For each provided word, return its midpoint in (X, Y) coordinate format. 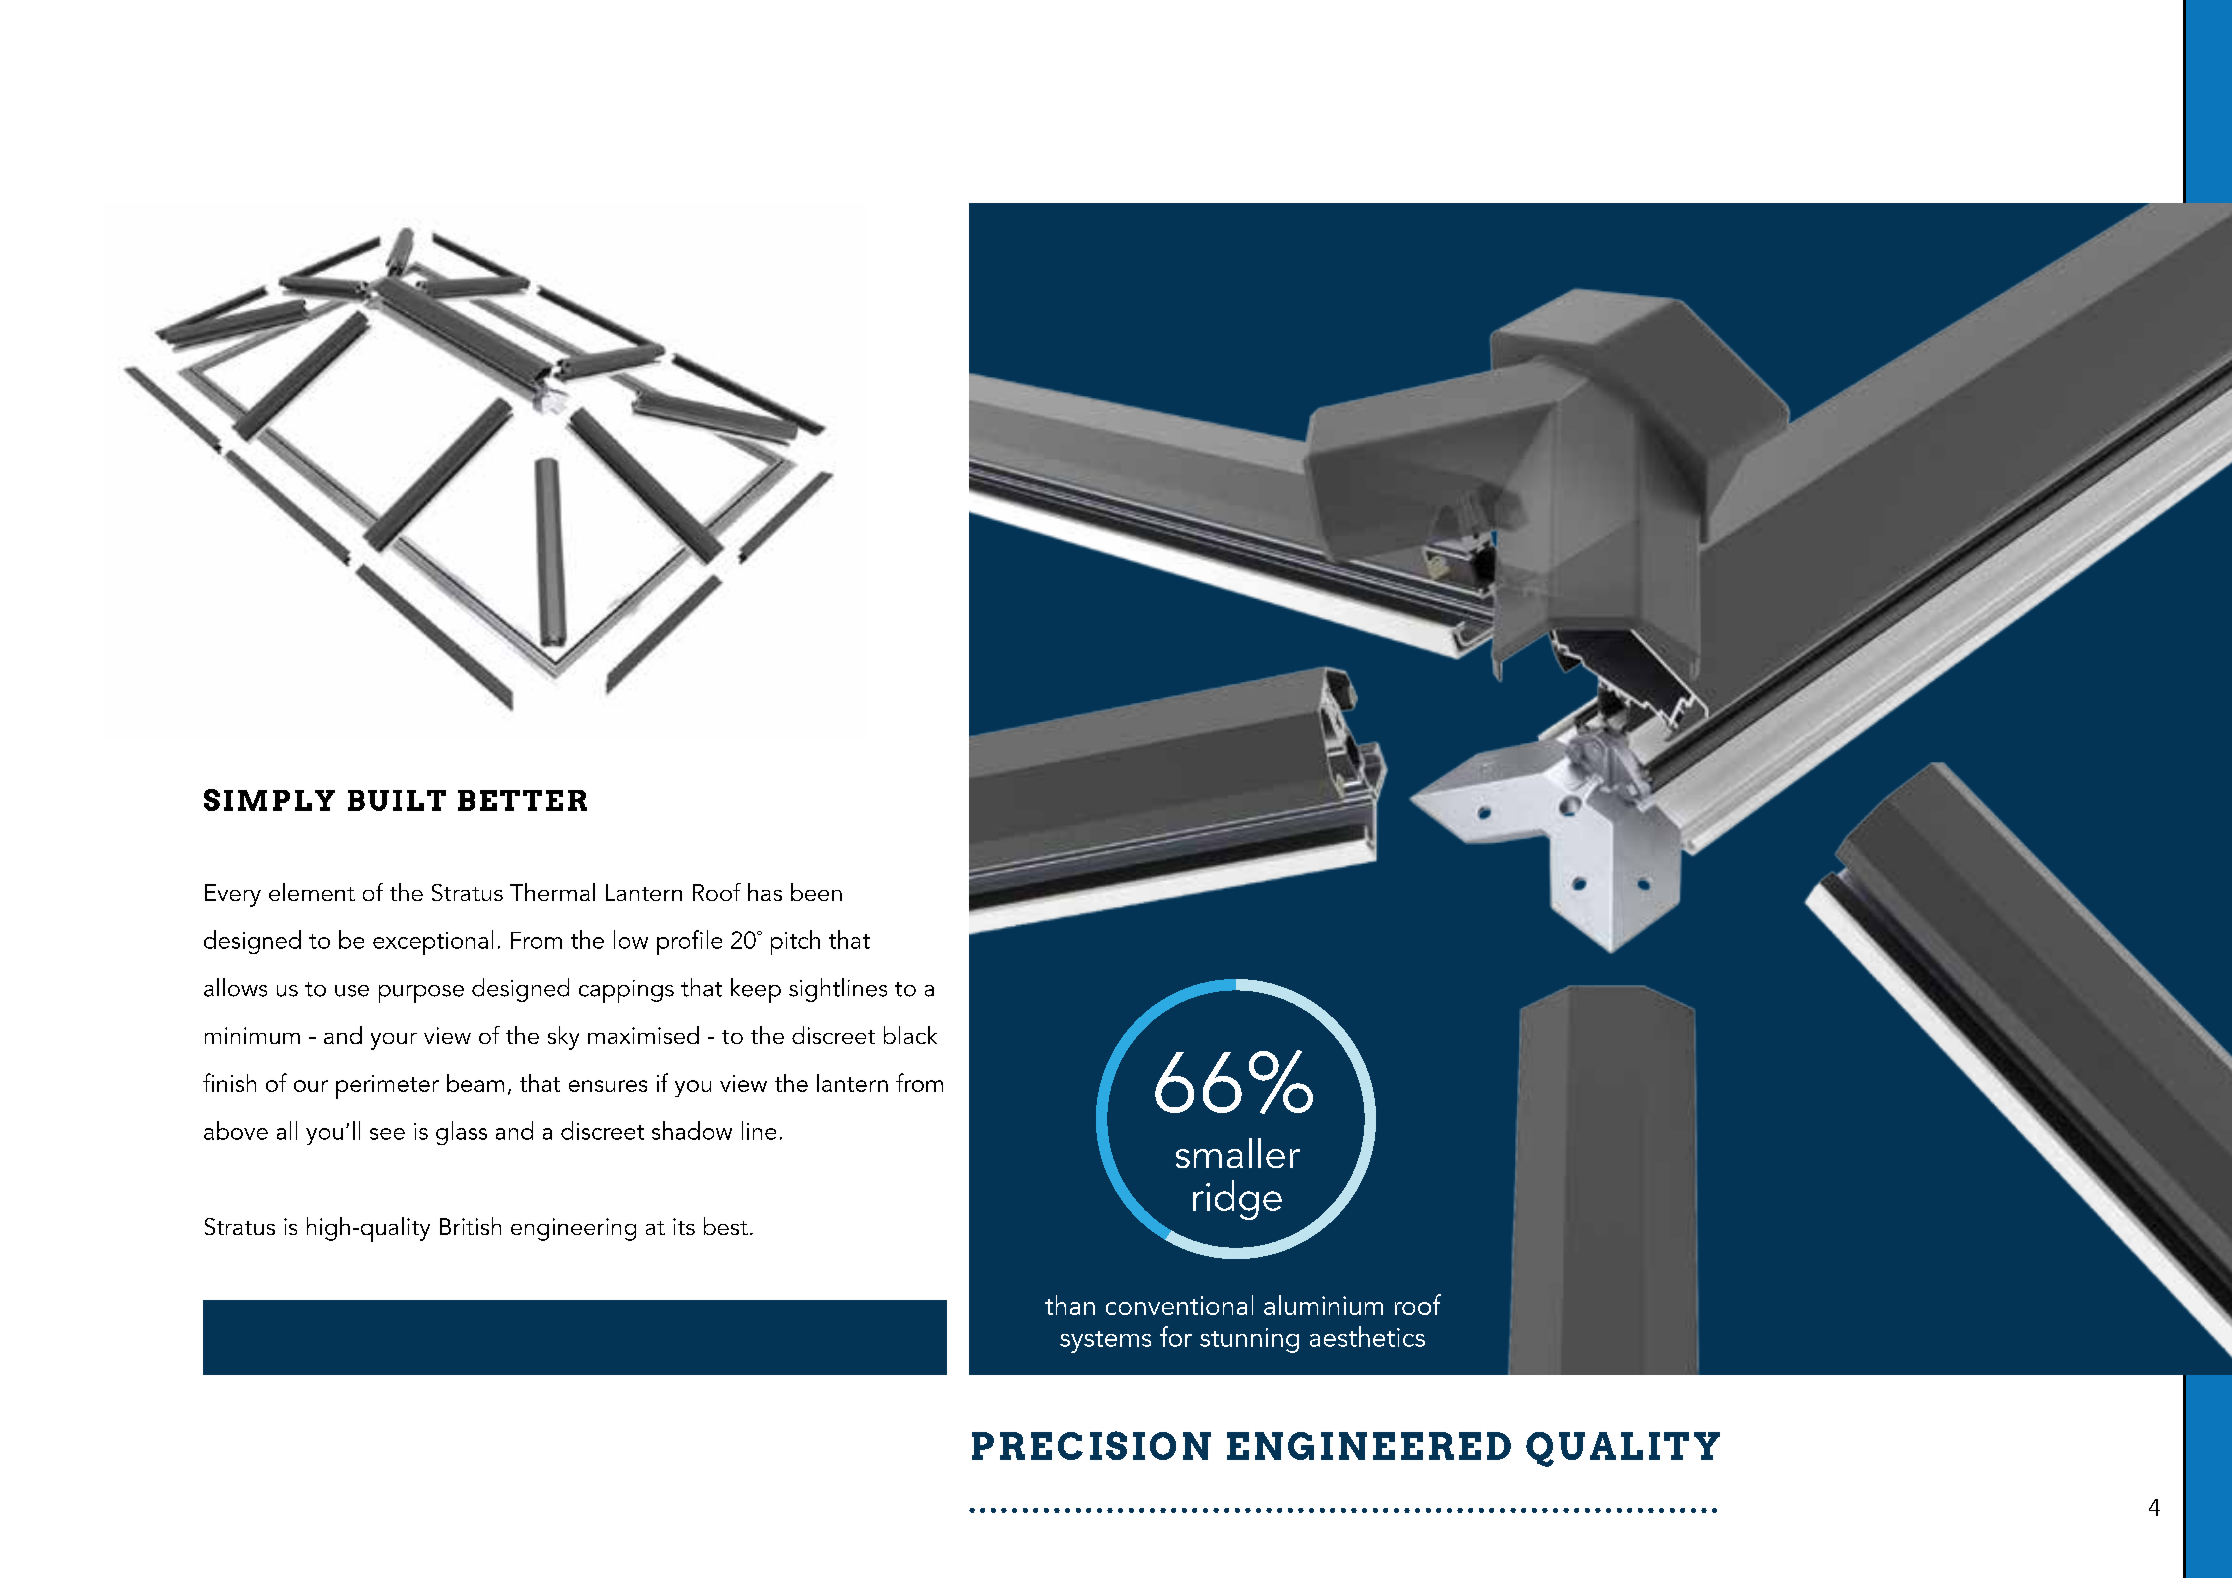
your (394, 1041)
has (765, 892)
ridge (1237, 1200)
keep (756, 990)
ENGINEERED (1369, 1446)
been (816, 892)
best (726, 1226)
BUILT (397, 800)
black (910, 1035)
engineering (573, 1229)
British (470, 1226)
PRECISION (1091, 1445)
